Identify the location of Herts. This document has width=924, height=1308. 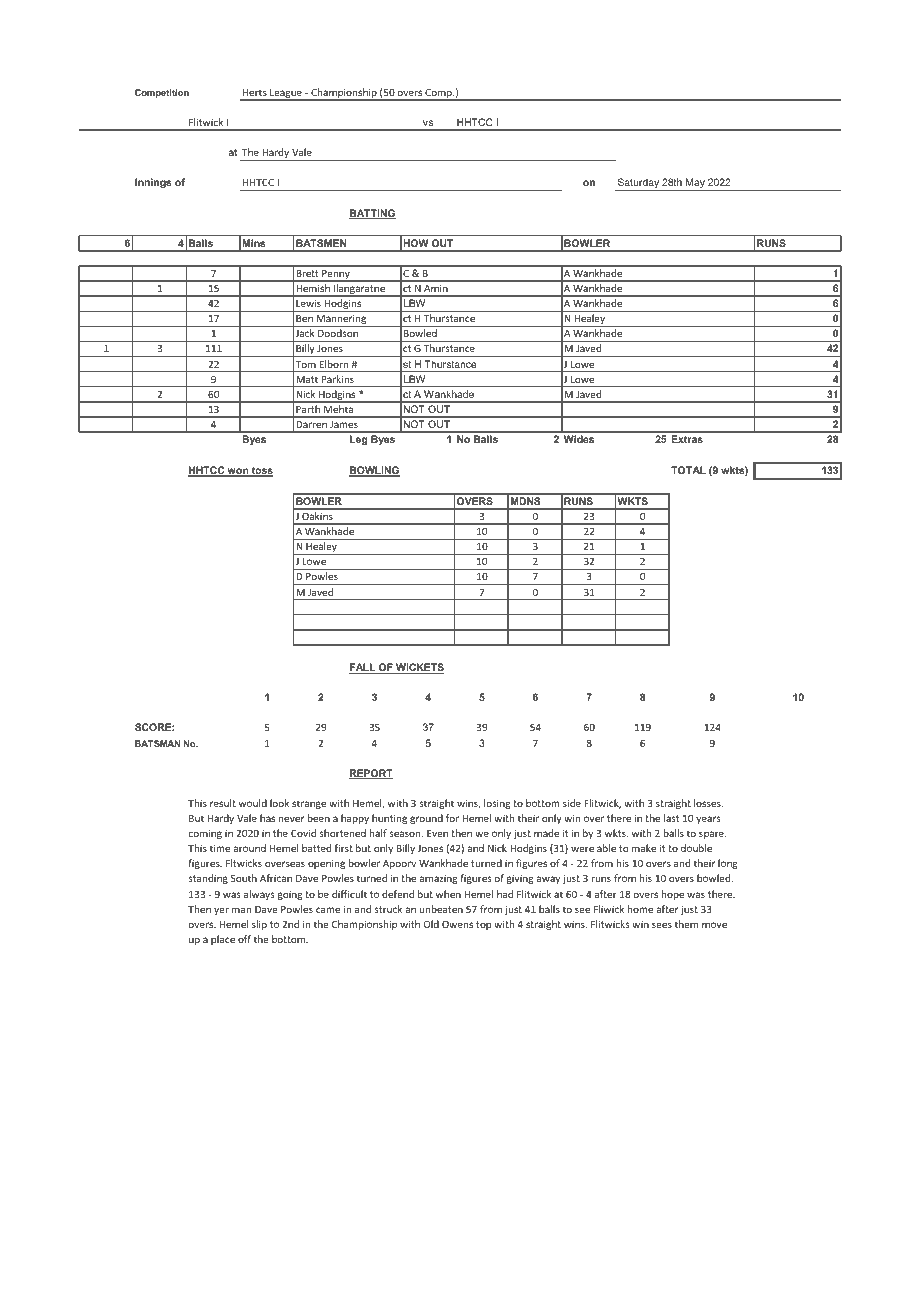
(255, 92).
